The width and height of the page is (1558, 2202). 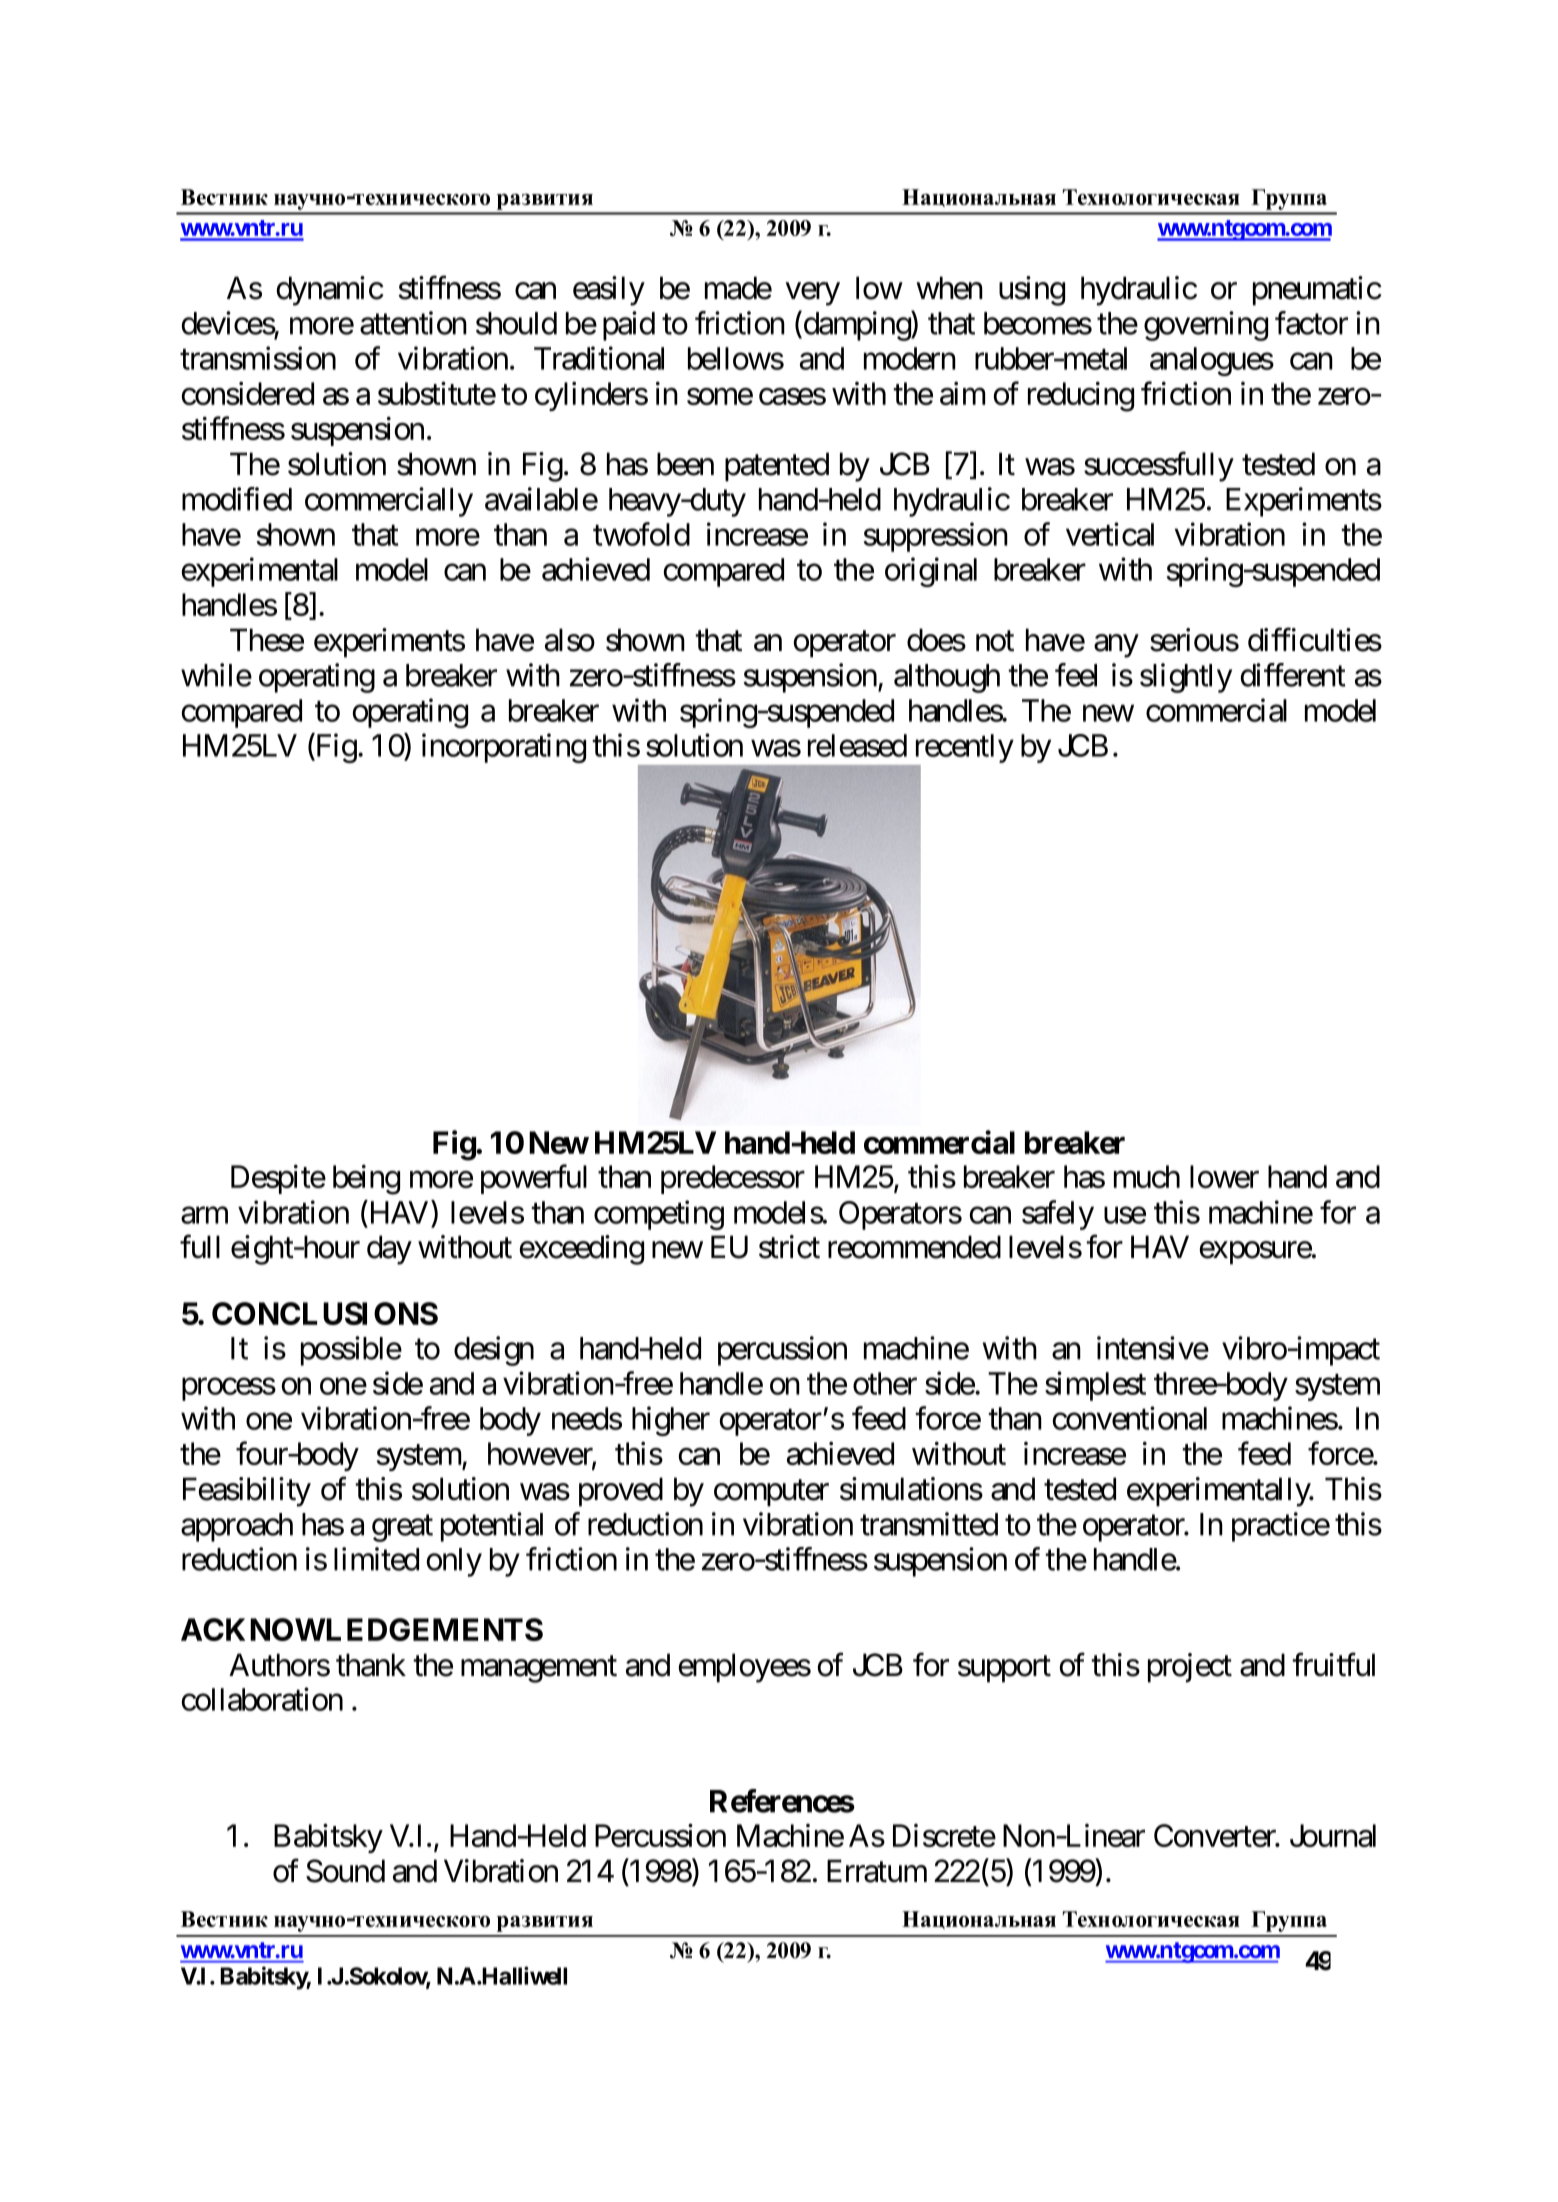 I want to click on Erratum, so click(x=877, y=1871).
